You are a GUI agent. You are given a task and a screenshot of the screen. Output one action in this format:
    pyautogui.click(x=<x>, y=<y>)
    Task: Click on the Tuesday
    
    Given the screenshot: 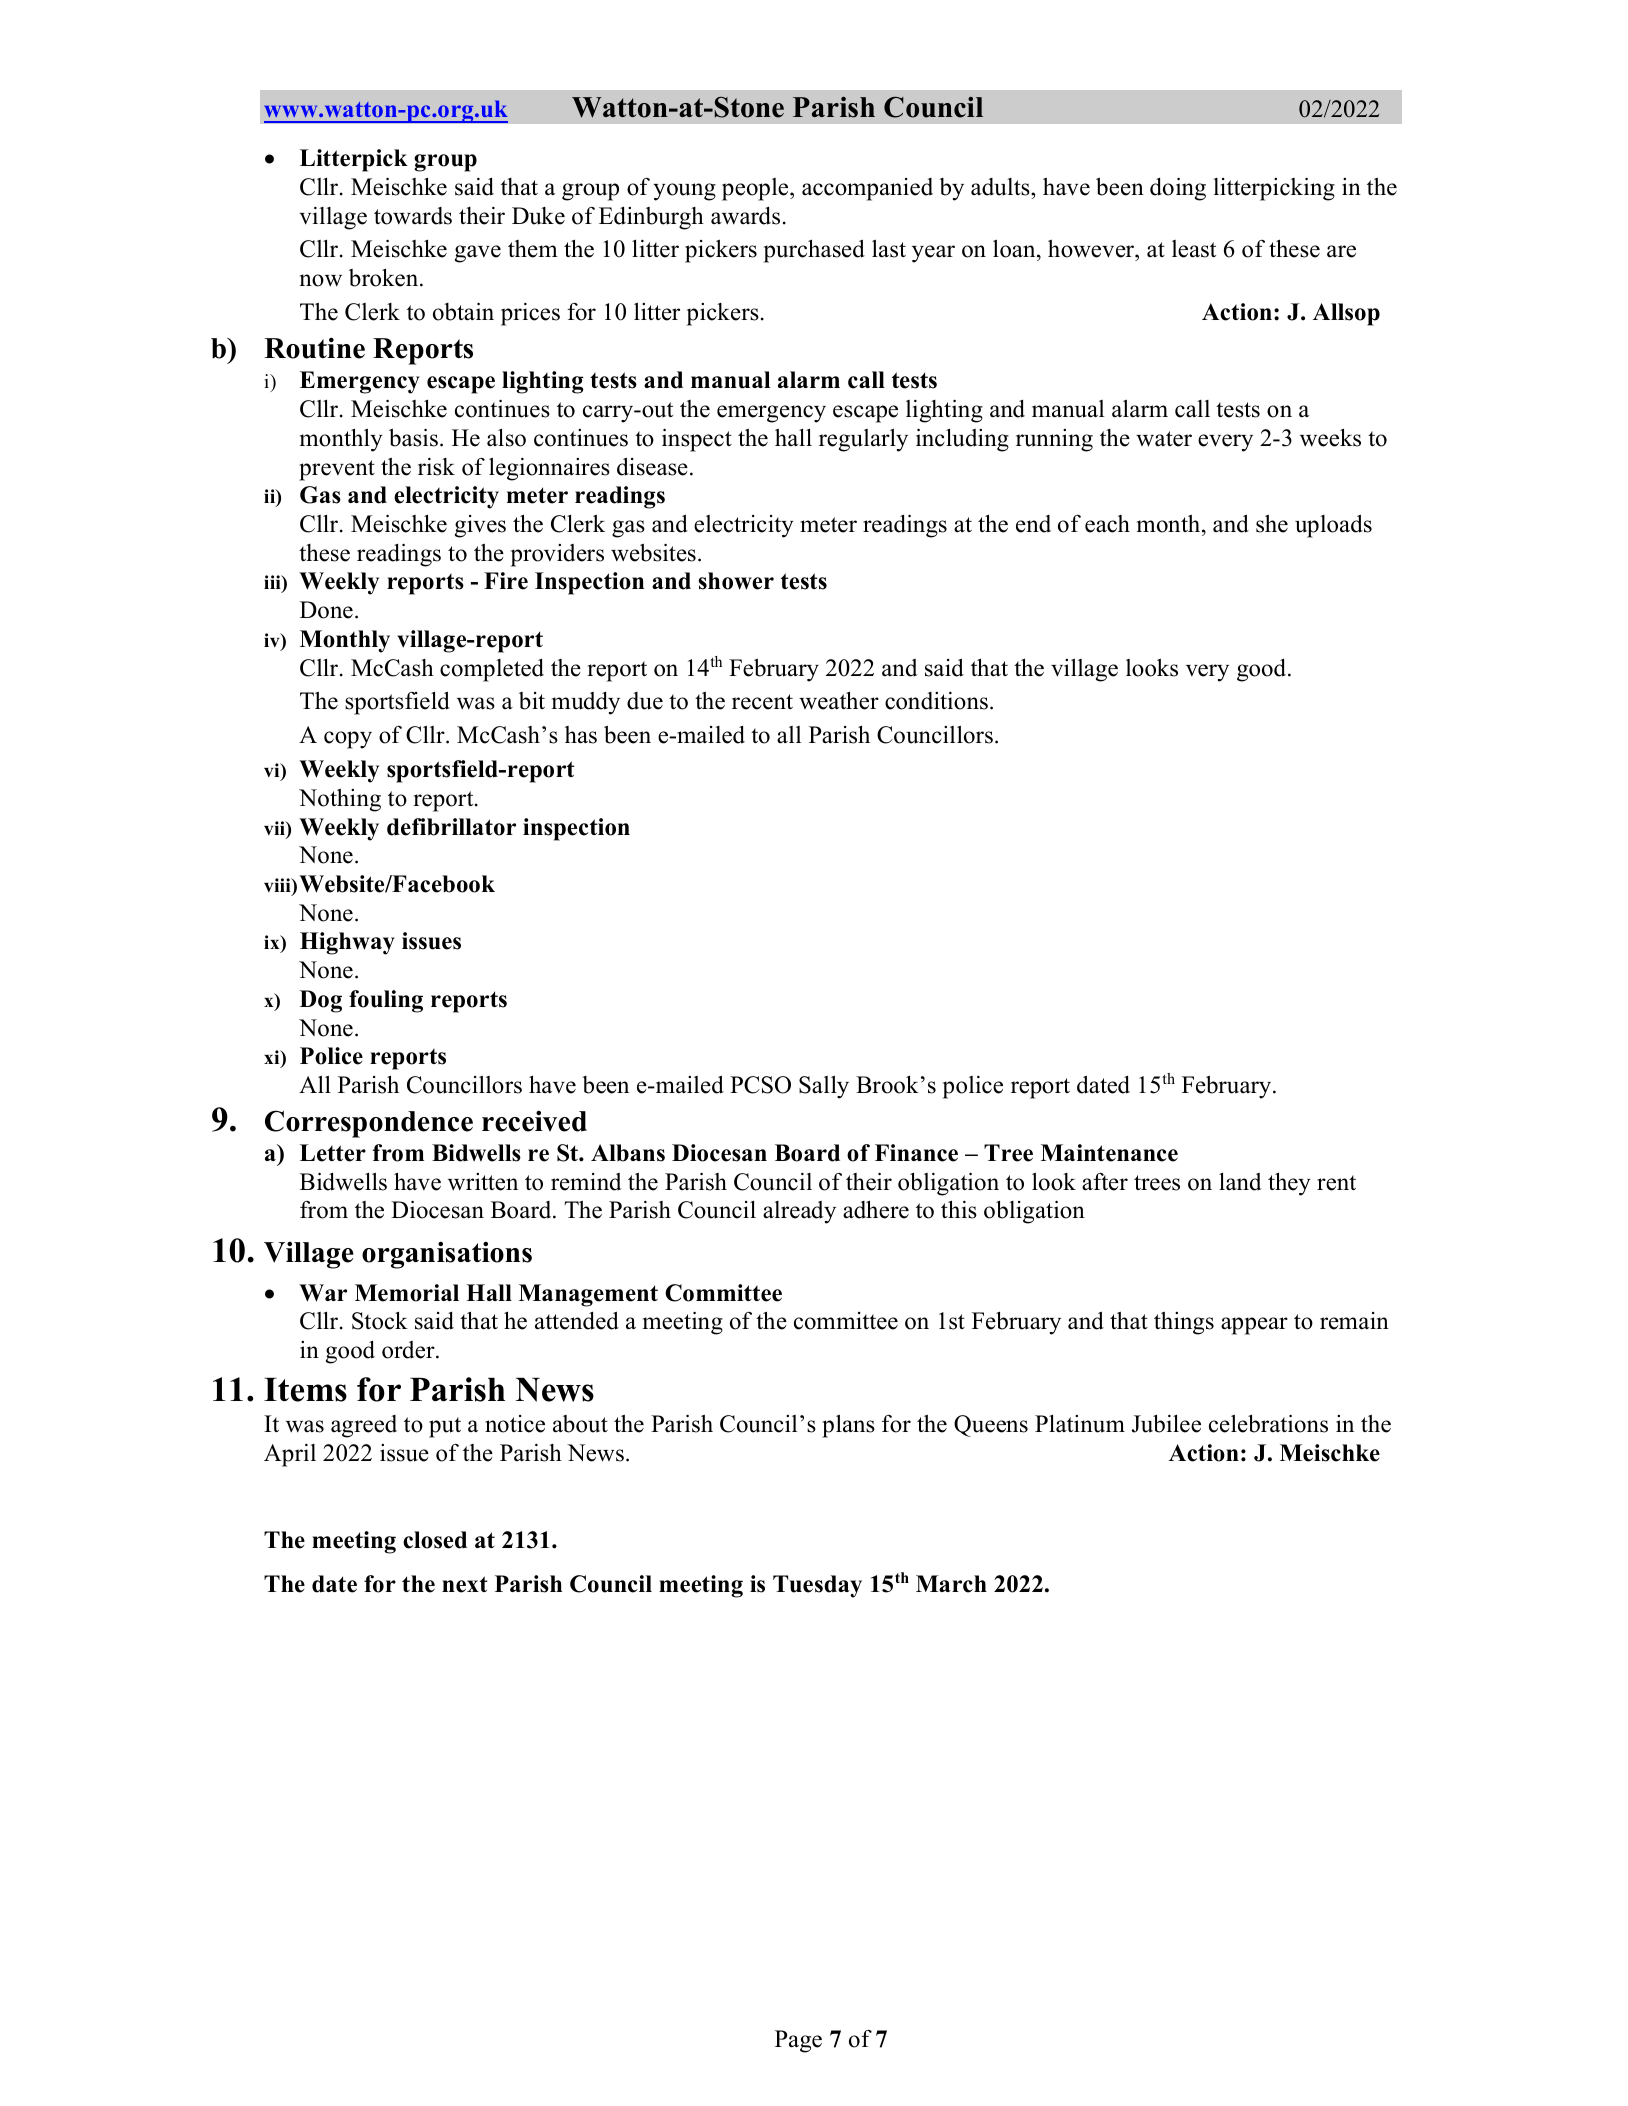 What is the action you would take?
    pyautogui.click(x=817, y=1586)
